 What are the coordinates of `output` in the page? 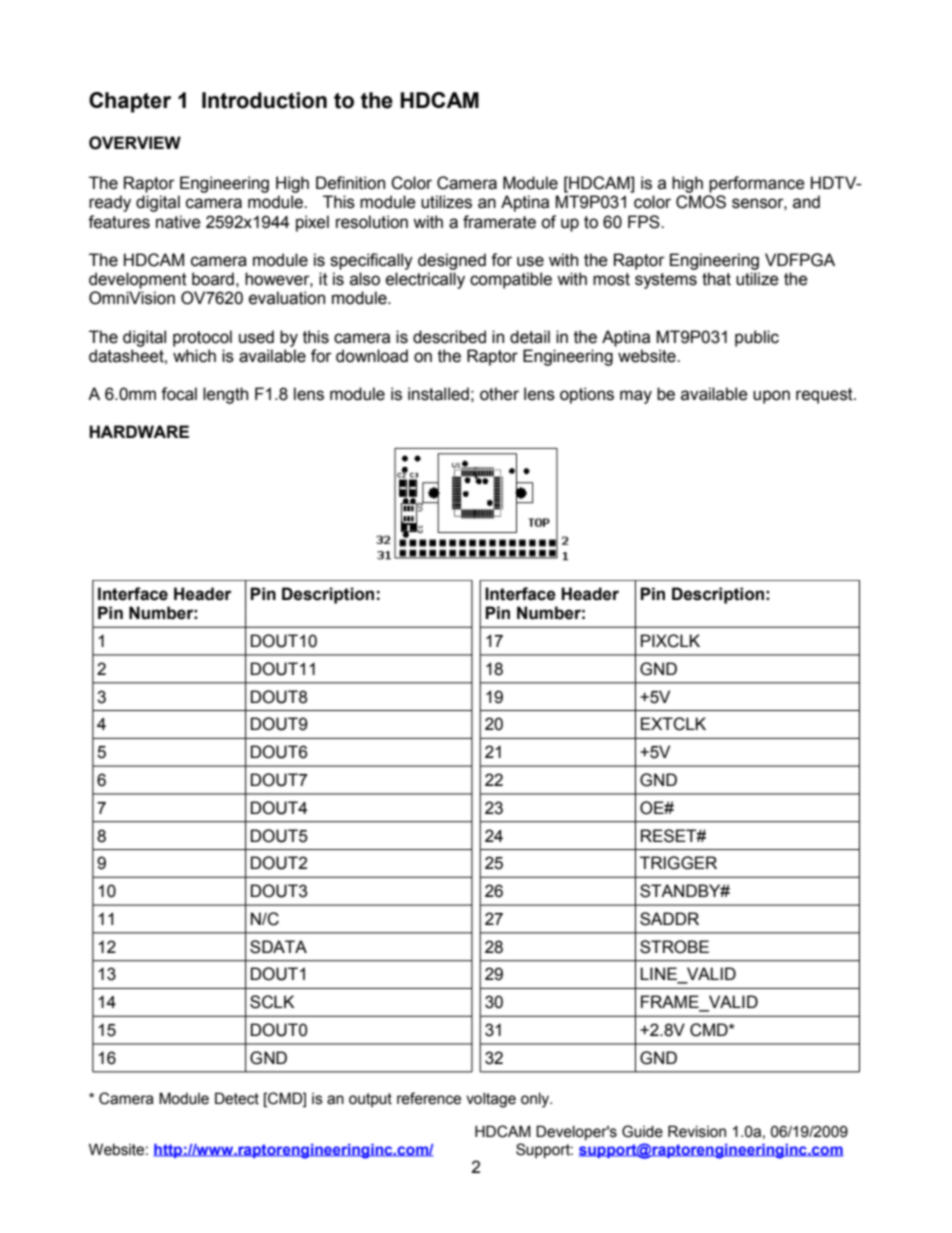 It's located at (370, 1100).
